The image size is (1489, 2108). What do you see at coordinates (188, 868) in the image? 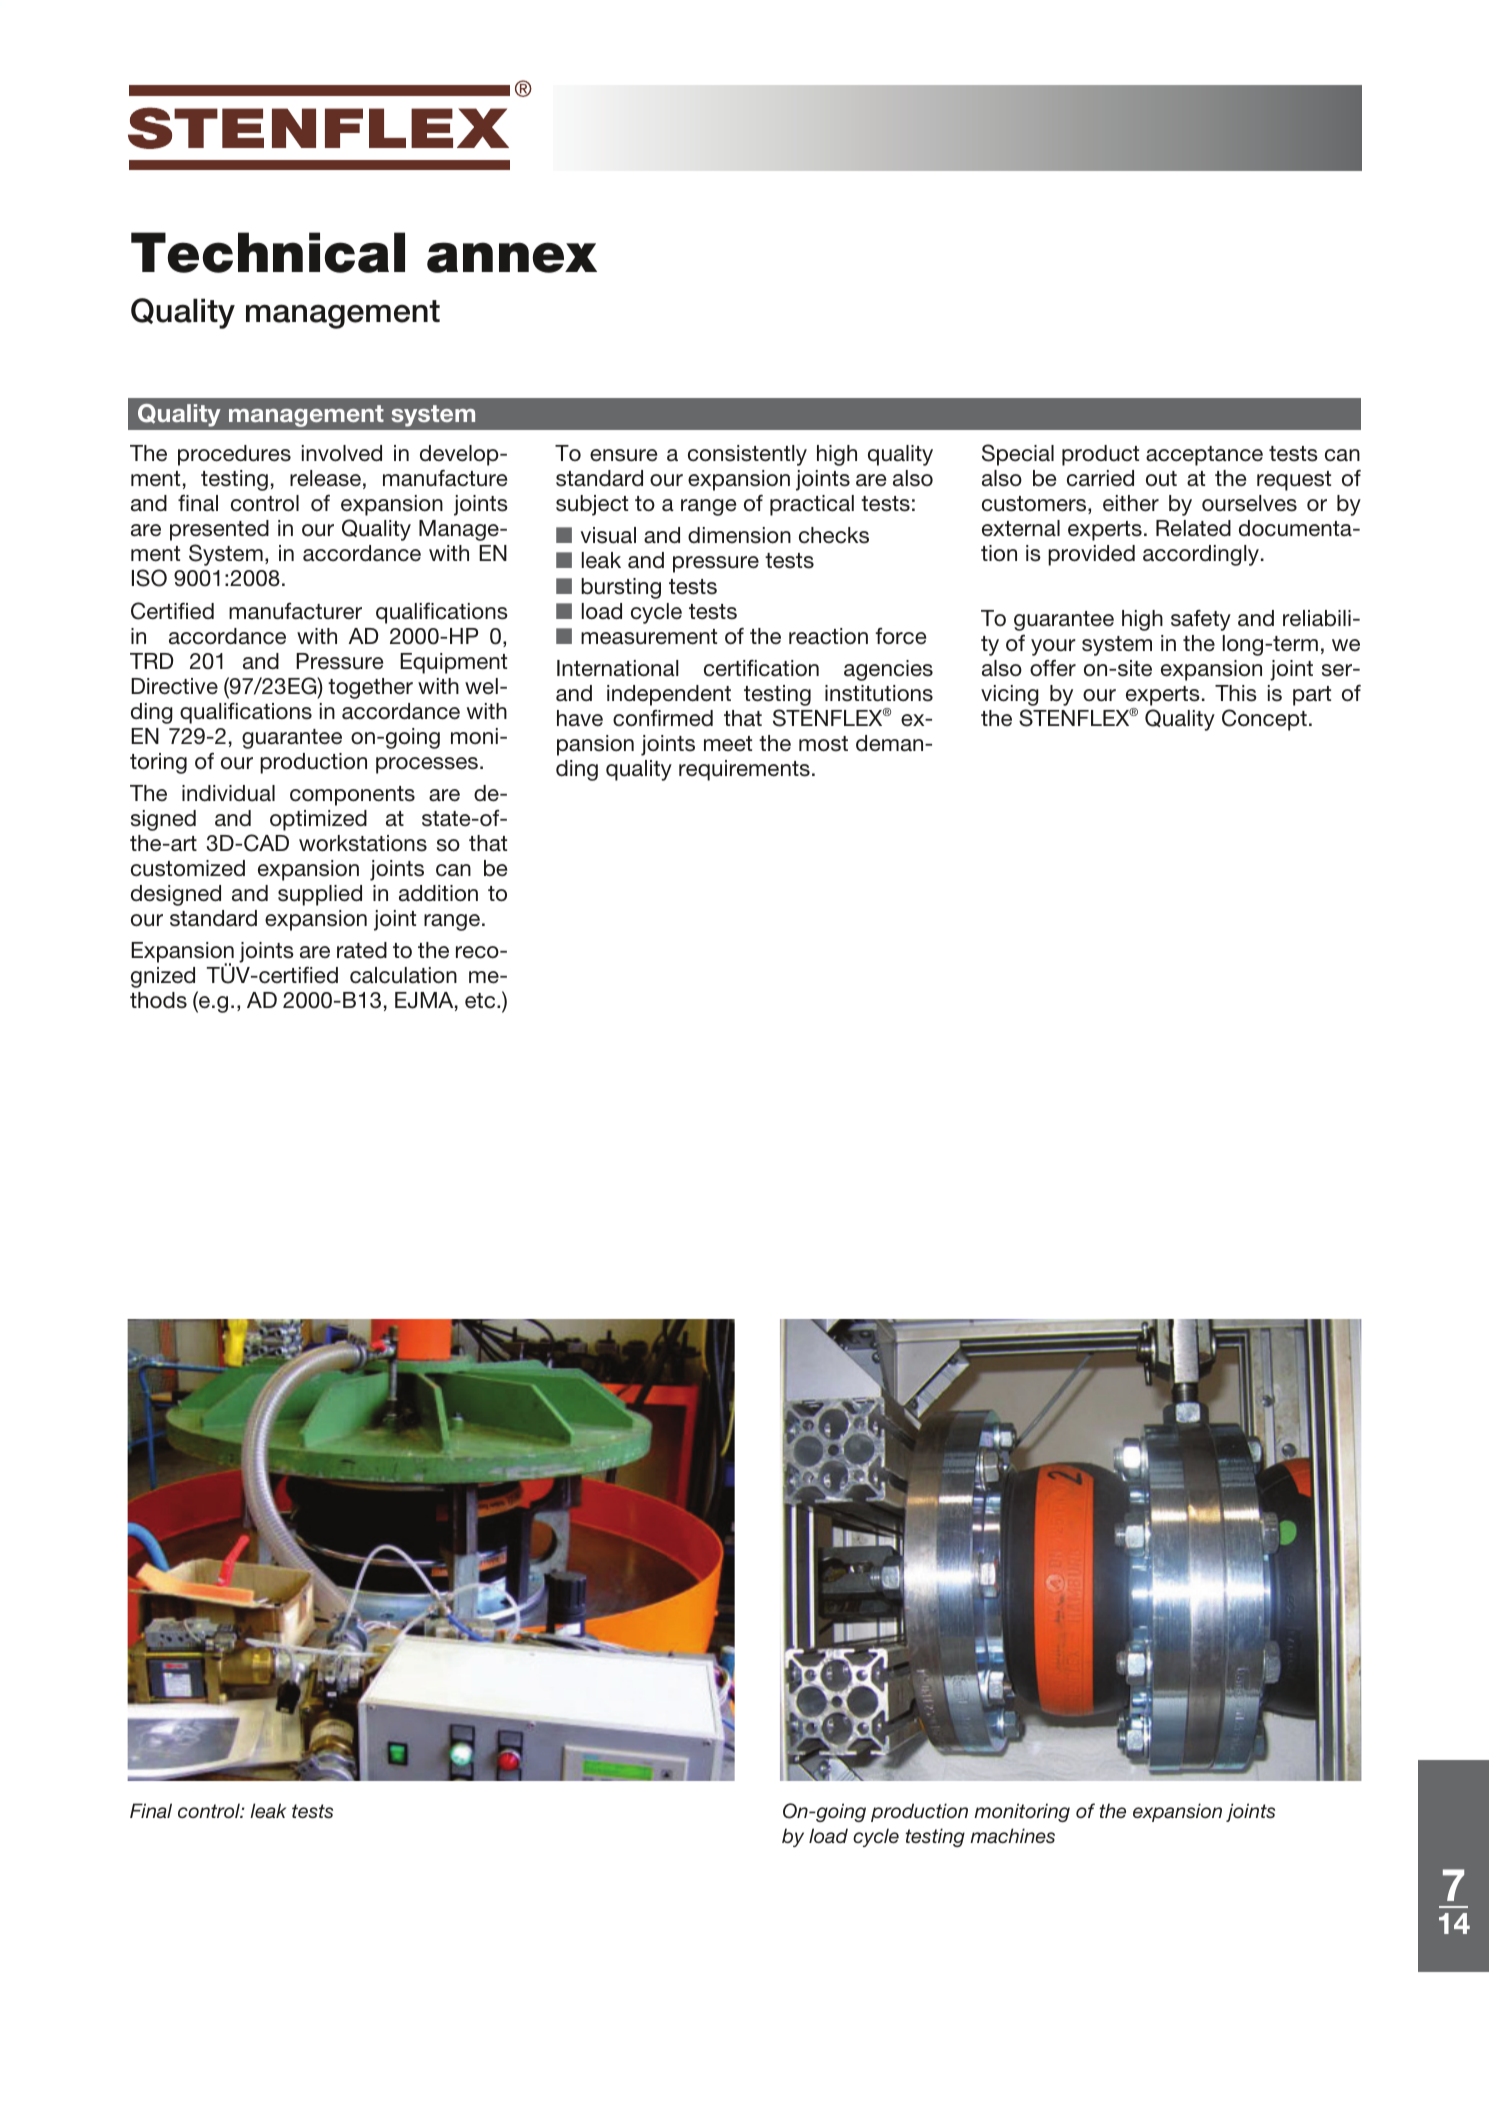
I see `customized` at bounding box center [188, 868].
